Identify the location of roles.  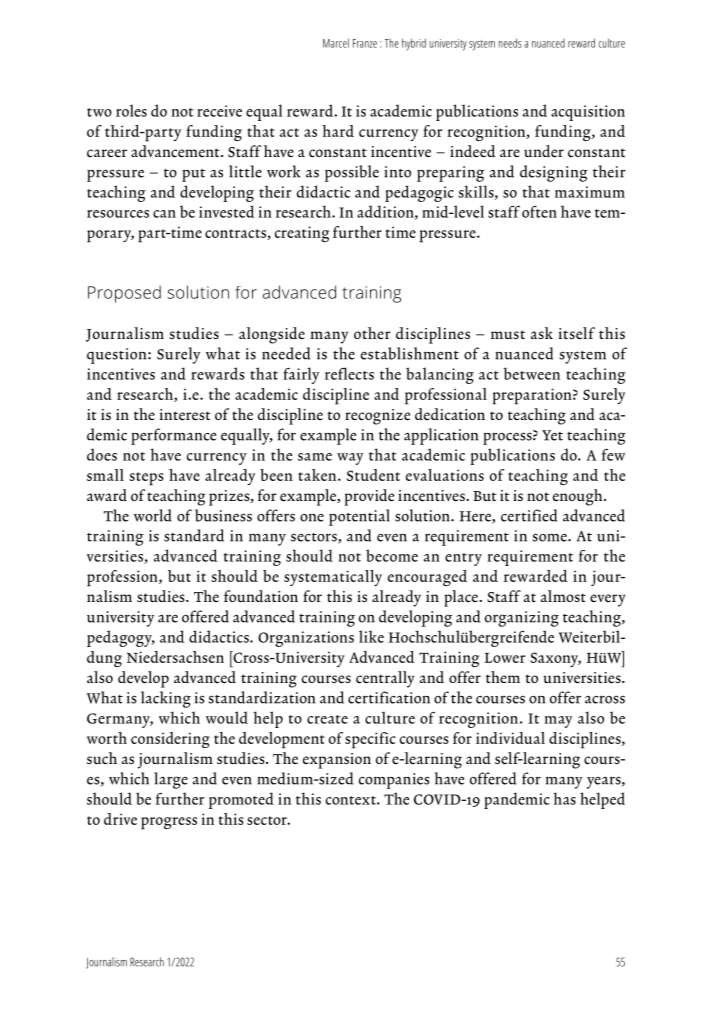
(131, 110).
